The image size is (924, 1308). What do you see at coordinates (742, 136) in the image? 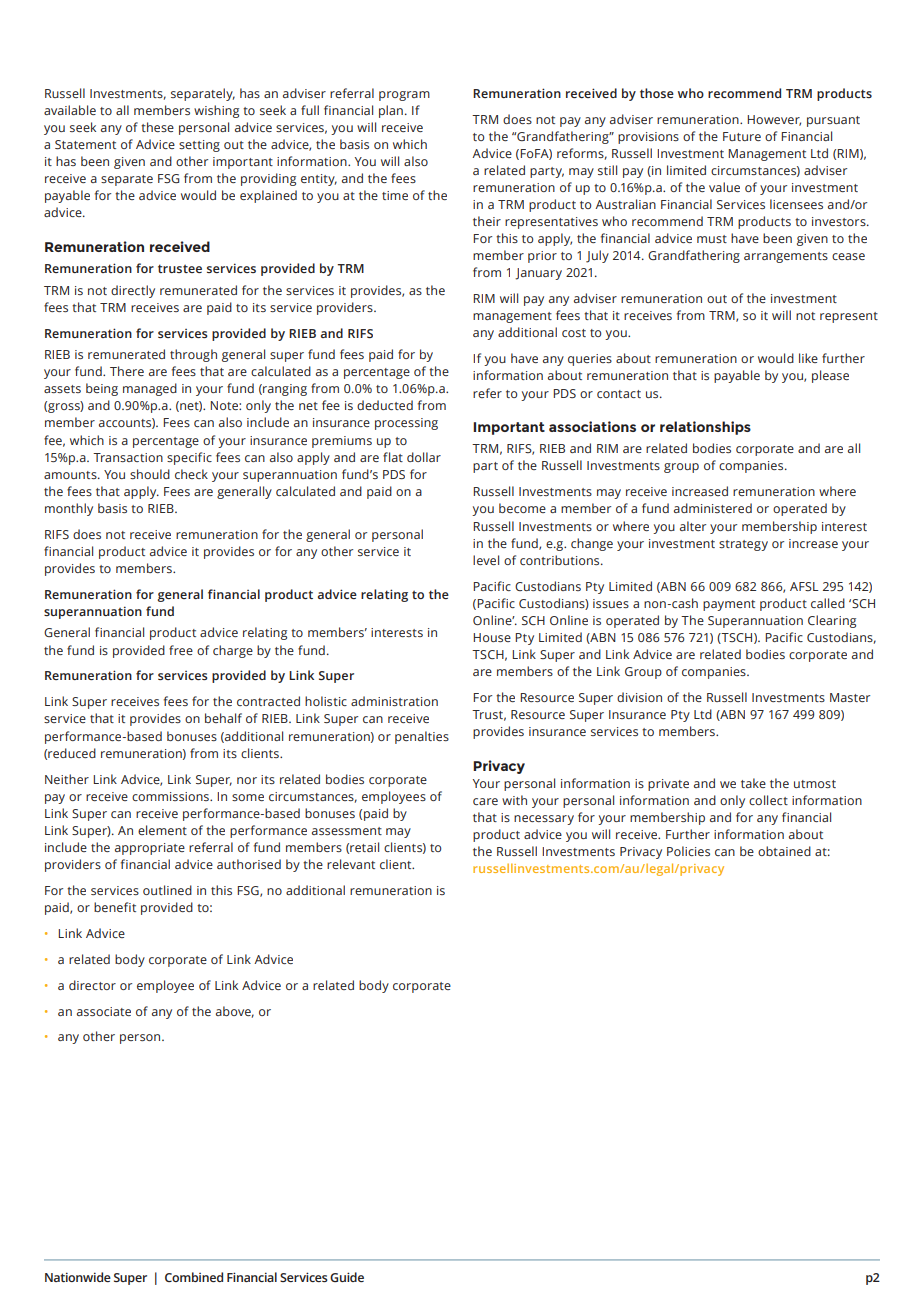
I see `Future` at bounding box center [742, 136].
